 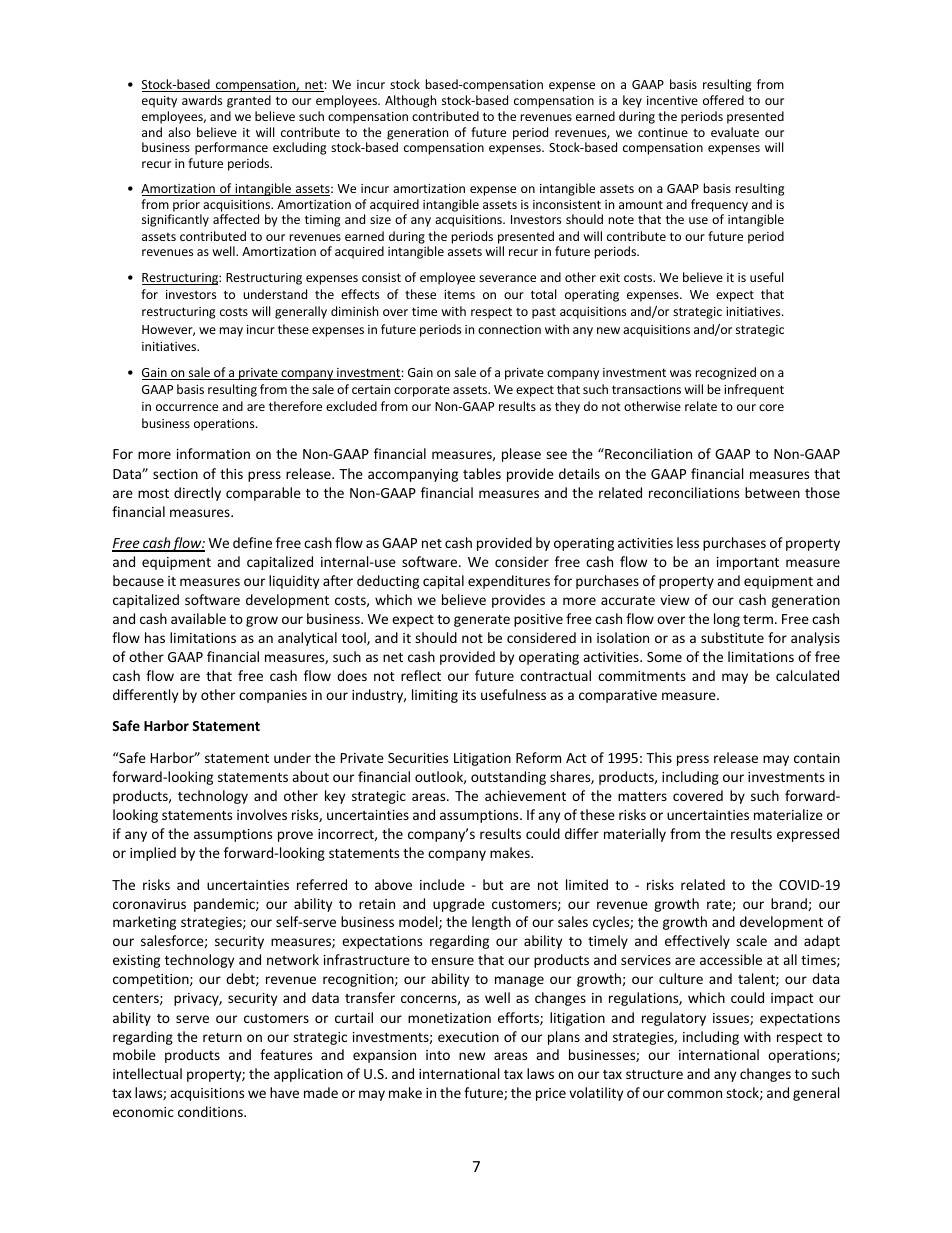 What do you see at coordinates (211, 1111) in the document?
I see `conditions` at bounding box center [211, 1111].
